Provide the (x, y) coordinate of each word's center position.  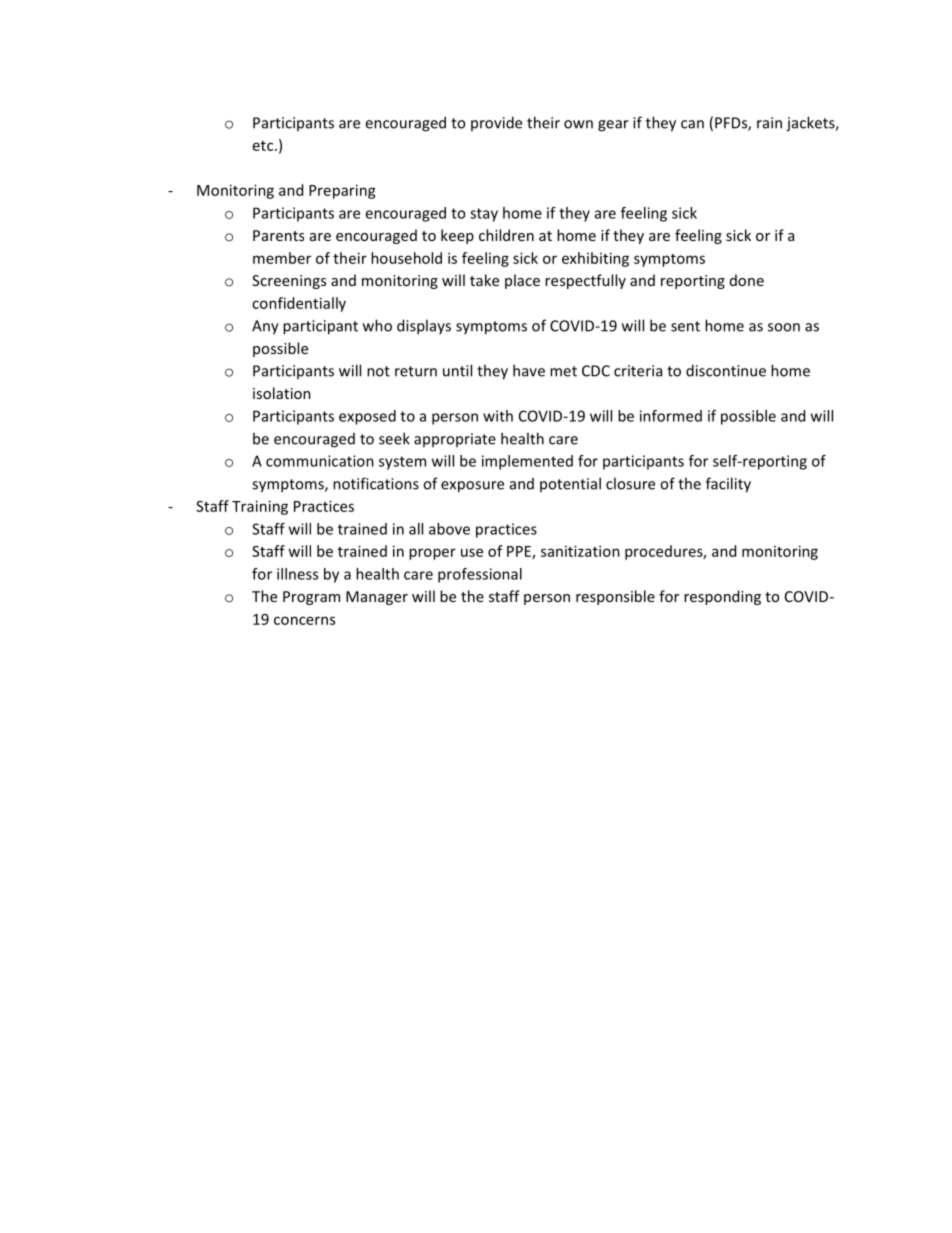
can (692, 124)
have (529, 370)
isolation (282, 393)
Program (311, 598)
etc (264, 146)
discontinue (726, 370)
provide (496, 123)
